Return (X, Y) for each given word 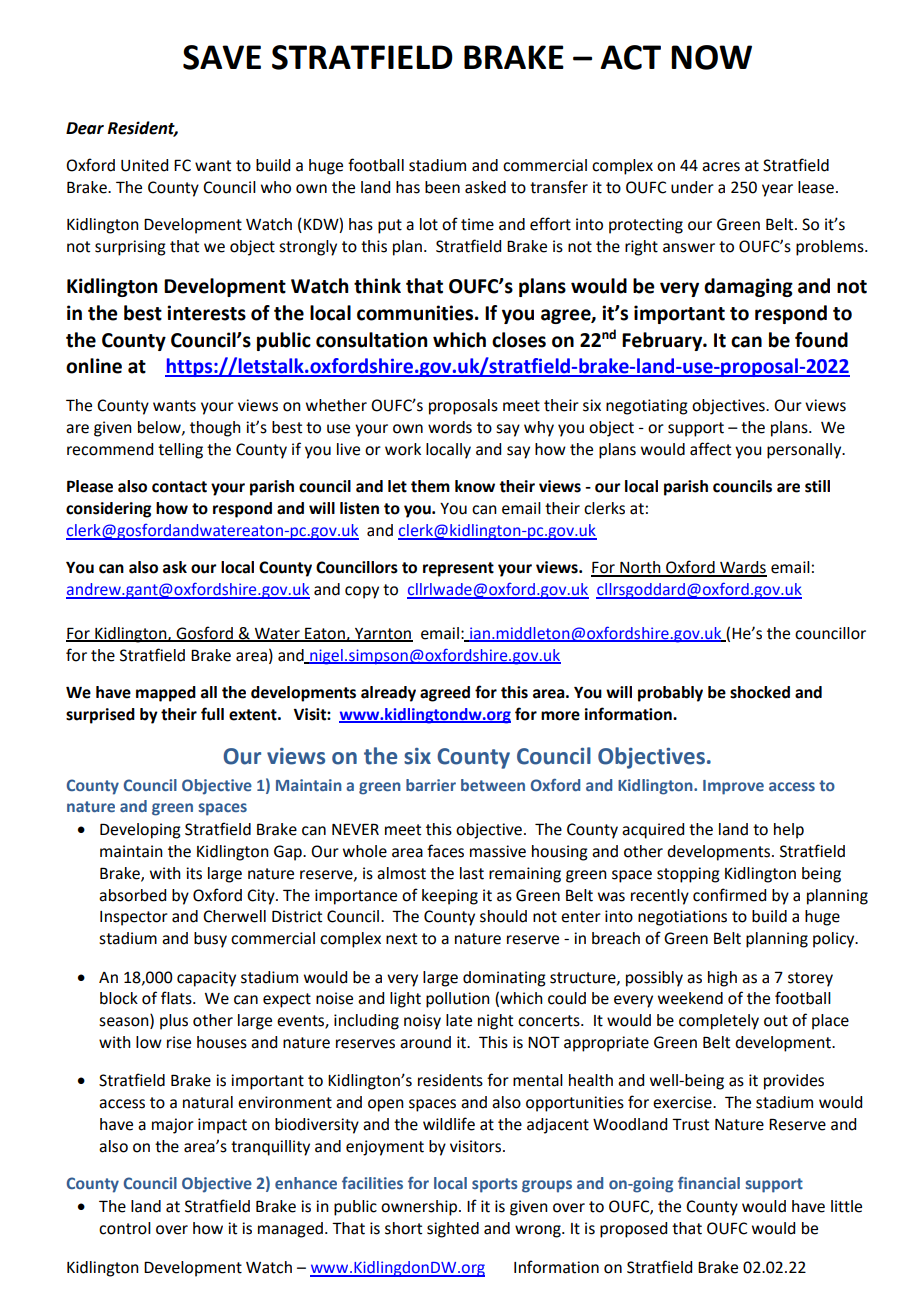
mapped (166, 694)
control (125, 1228)
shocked (760, 692)
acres (721, 167)
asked (485, 187)
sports (495, 1185)
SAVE (222, 57)
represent (458, 569)
